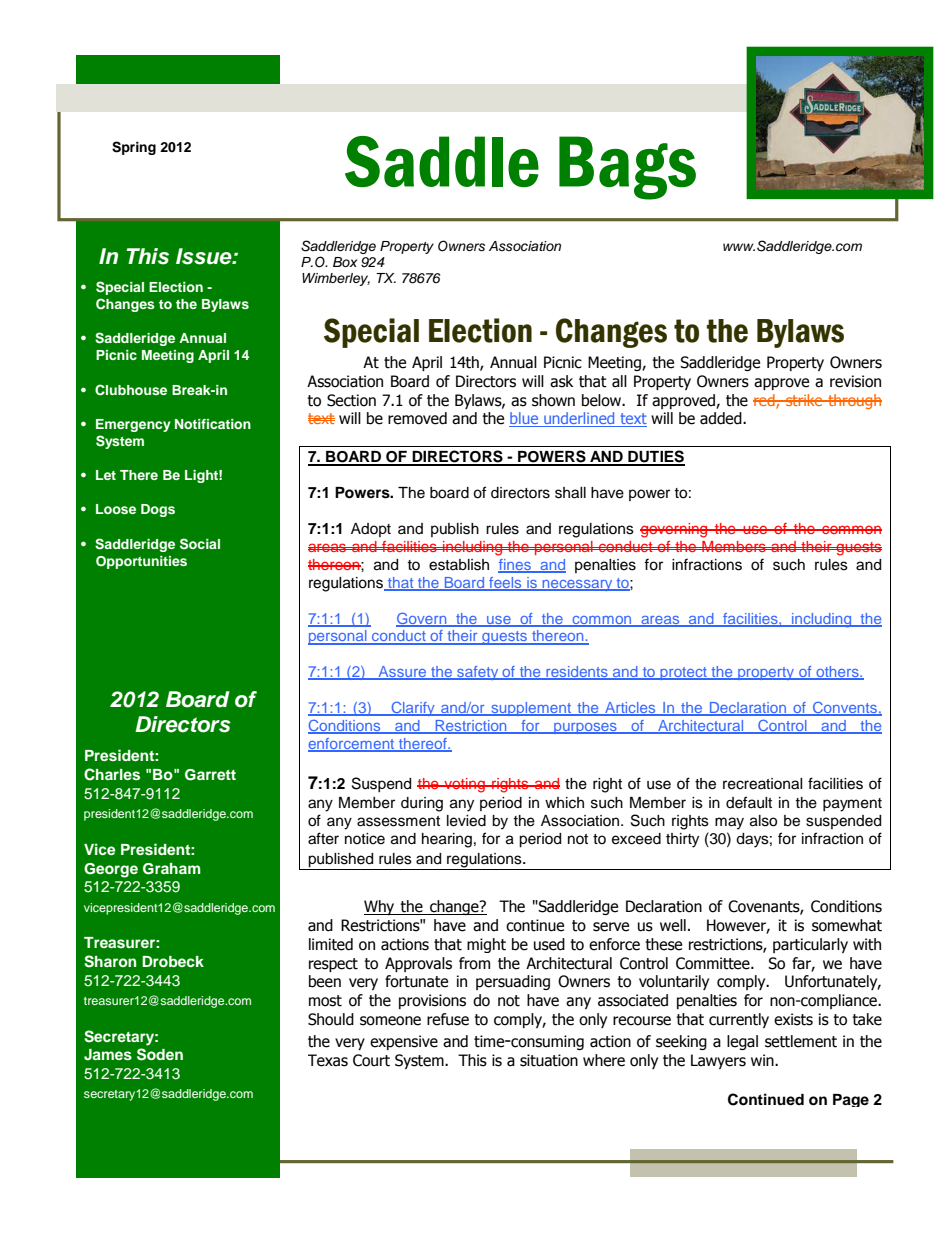  I want to click on safety, so click(478, 673).
